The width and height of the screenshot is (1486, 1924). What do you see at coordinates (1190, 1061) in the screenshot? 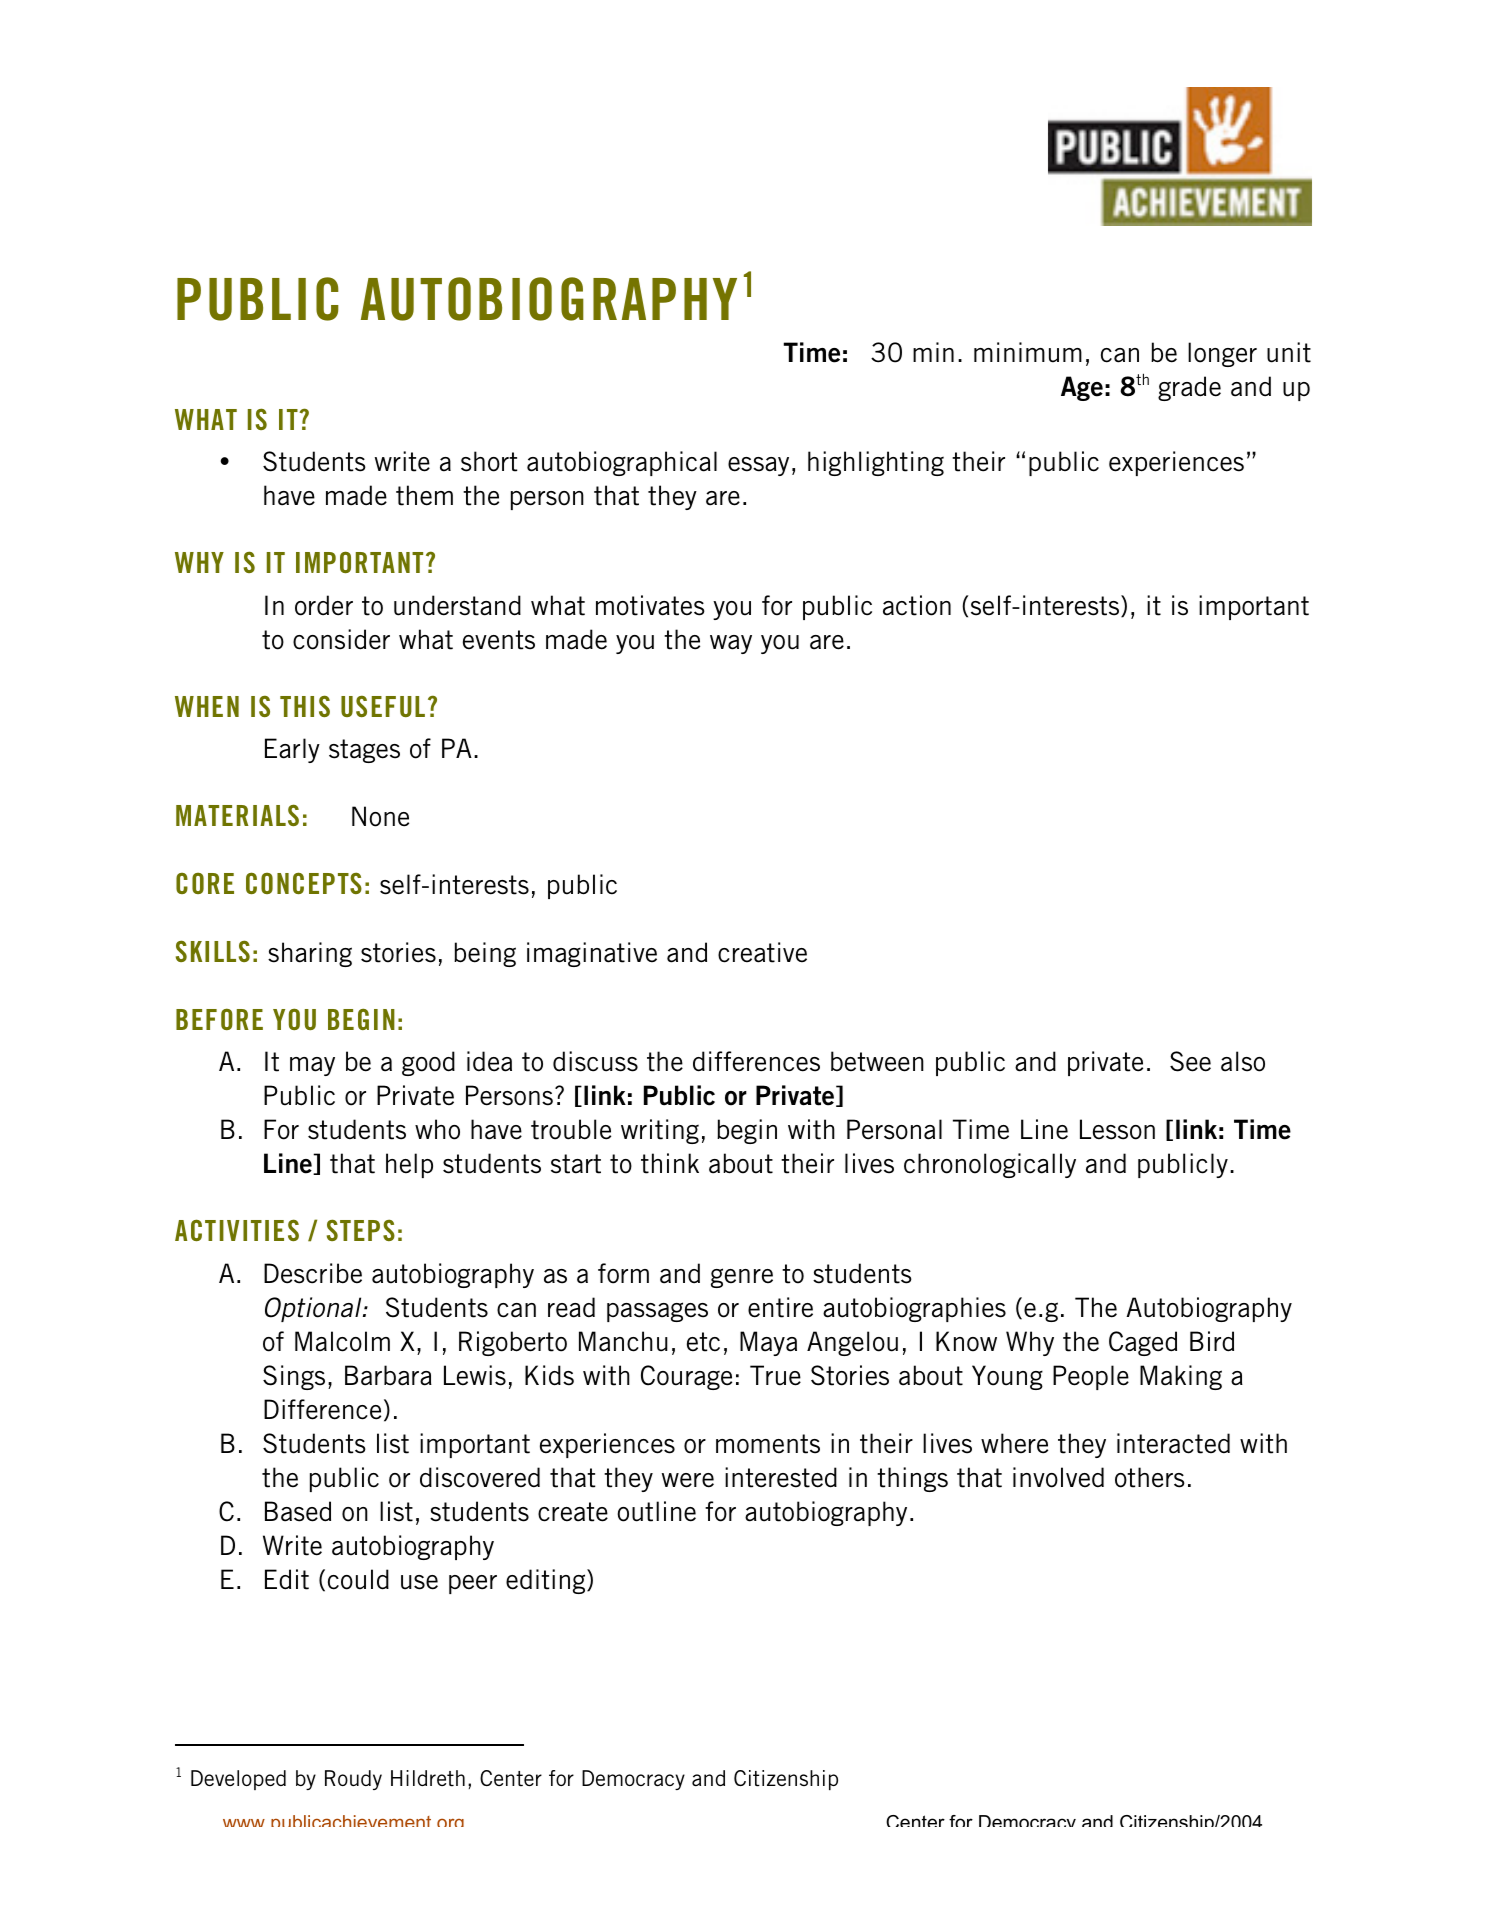
I see `See` at bounding box center [1190, 1061].
